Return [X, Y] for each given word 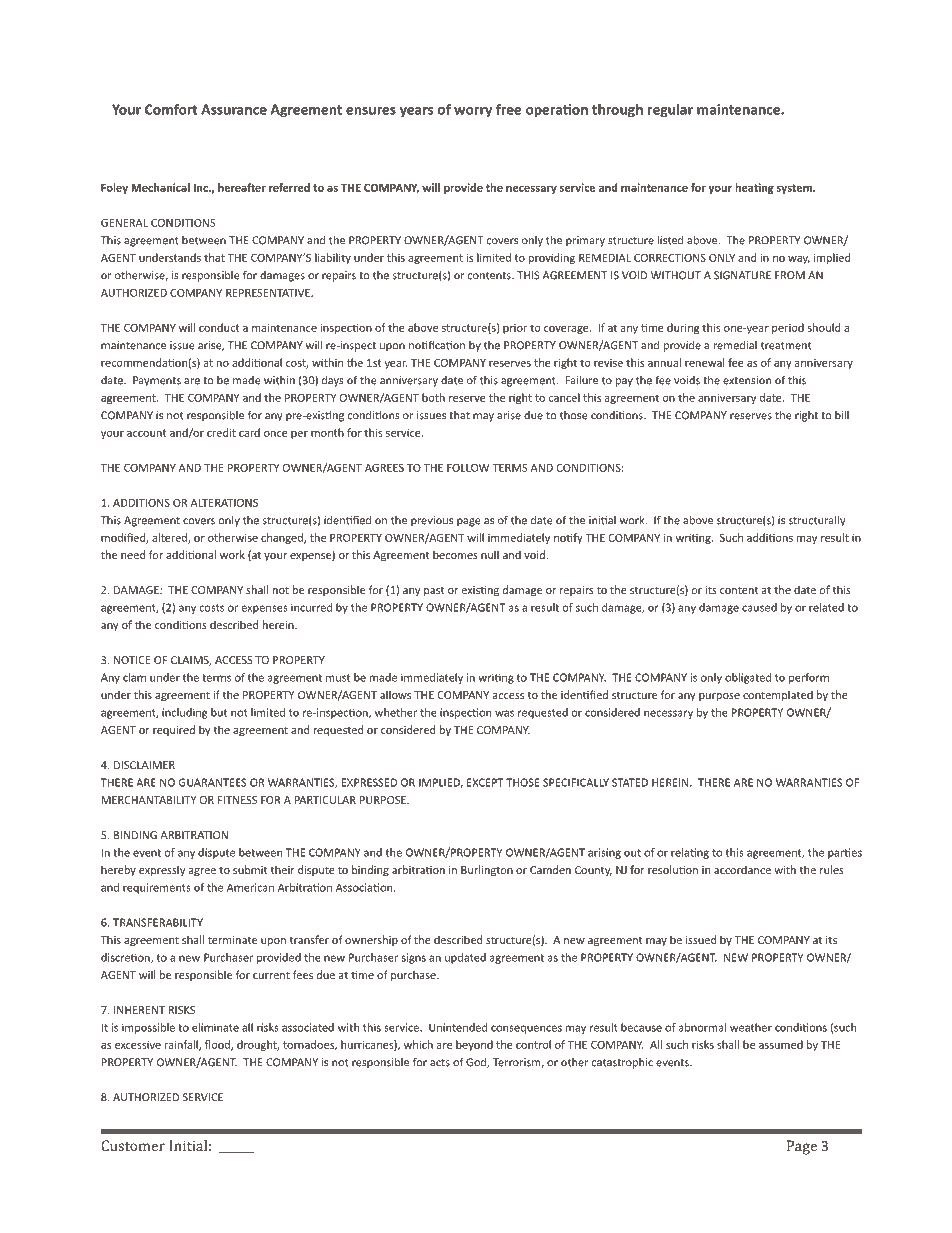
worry [473, 112]
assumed [781, 1044]
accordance [742, 869]
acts [440, 1063]
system [795, 189]
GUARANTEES [213, 782]
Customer [133, 1145]
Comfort [171, 109]
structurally [817, 521]
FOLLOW [468, 467]
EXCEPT [485, 782]
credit [221, 432]
